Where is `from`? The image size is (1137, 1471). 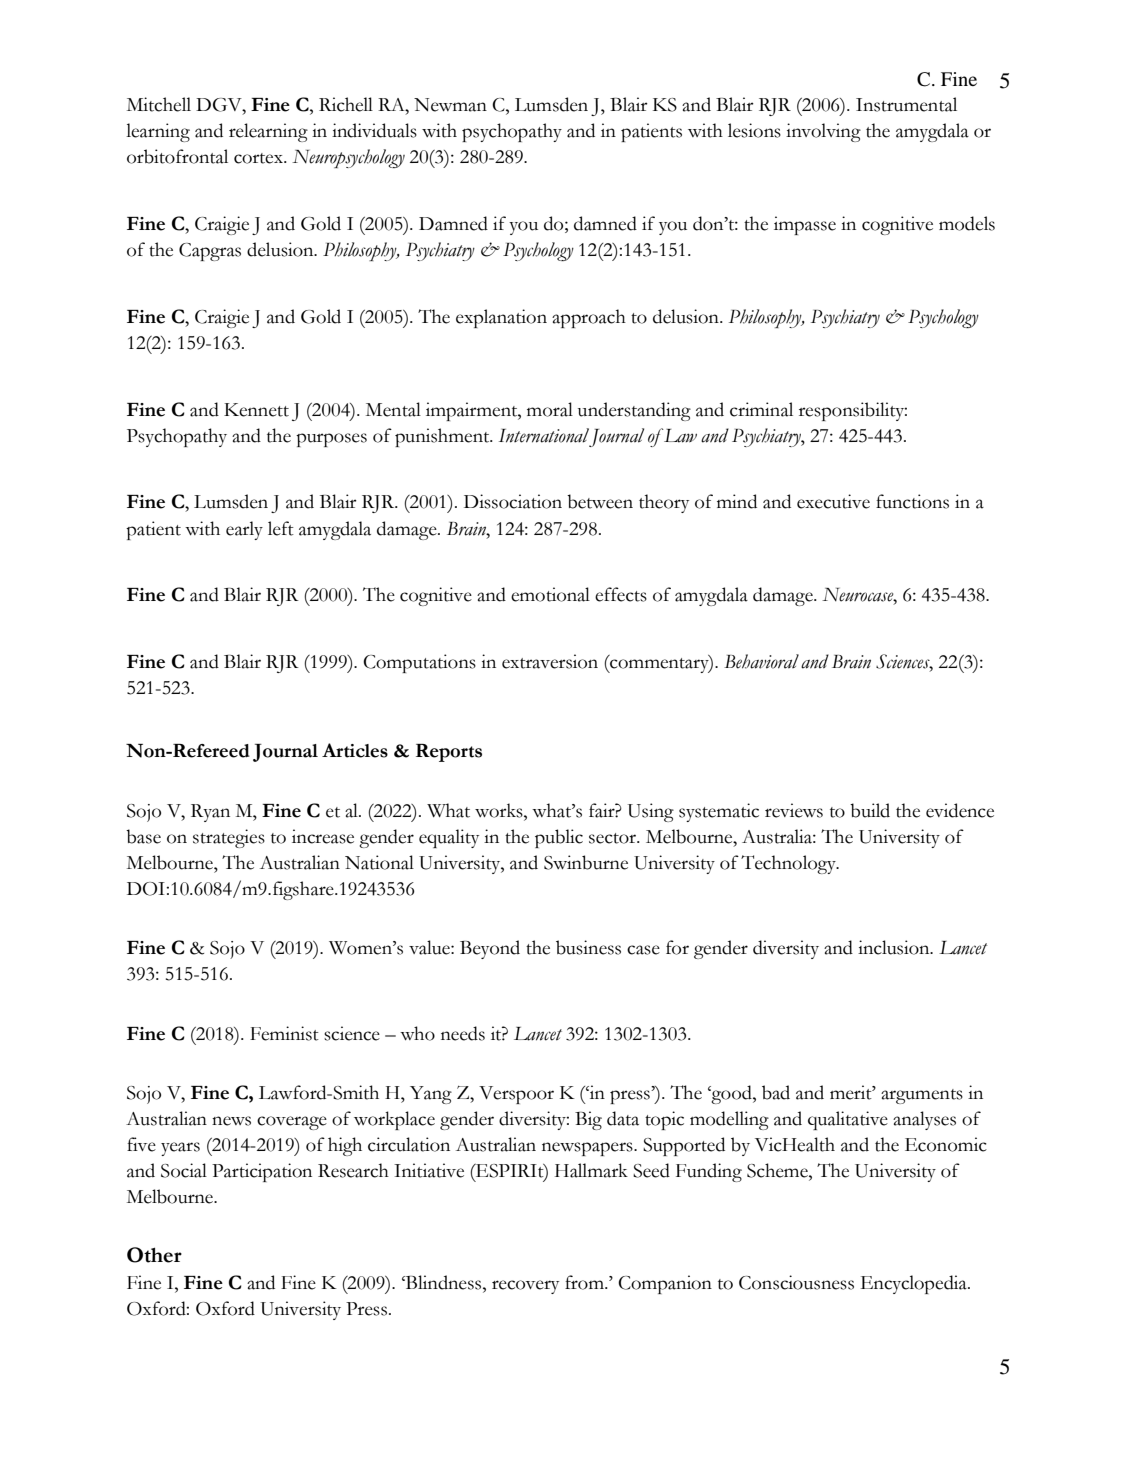
from is located at coordinates (585, 1282).
